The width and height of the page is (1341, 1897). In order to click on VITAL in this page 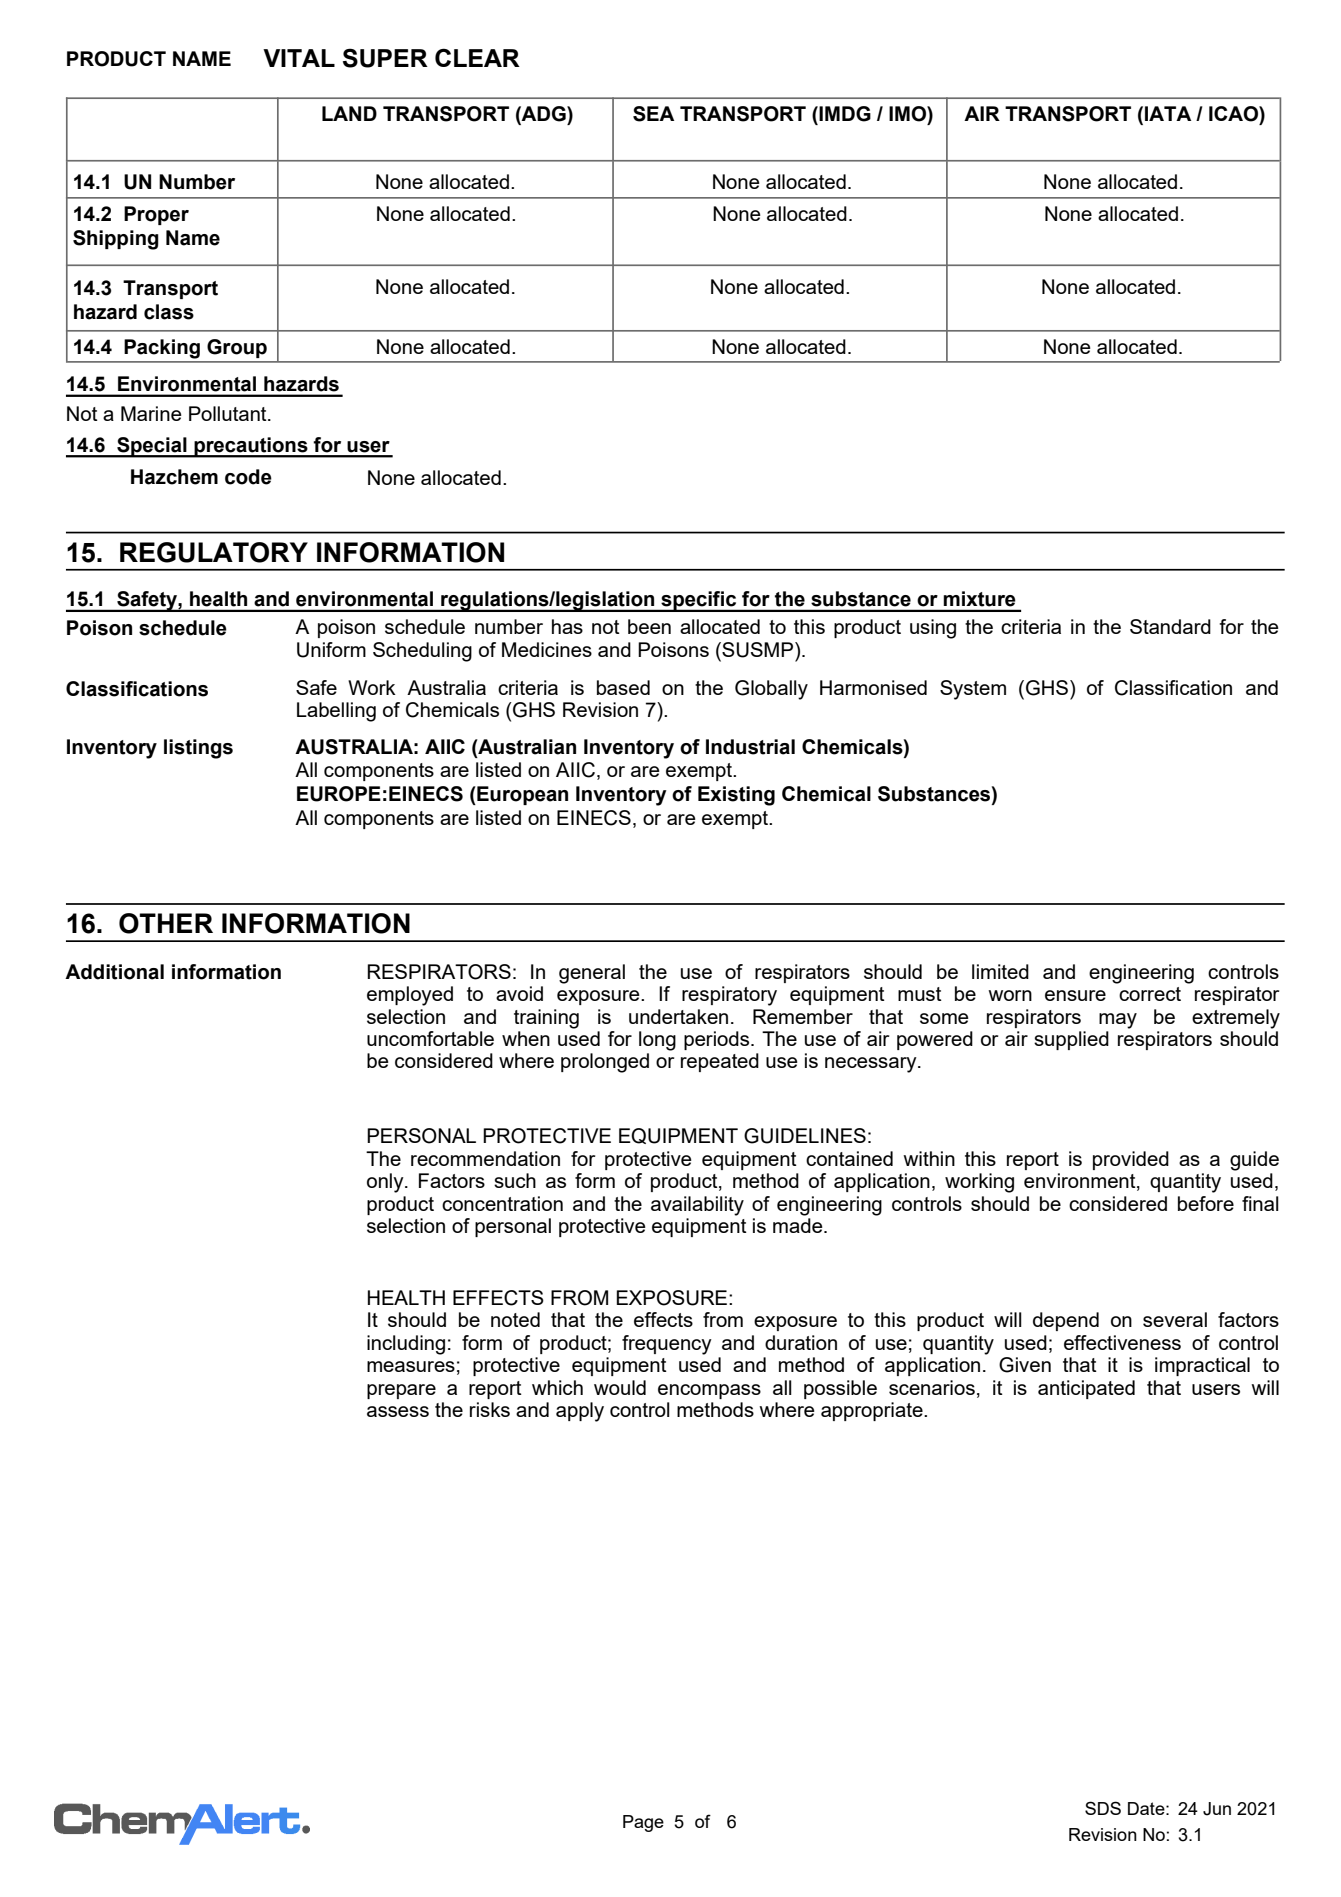, I will do `click(299, 58)`.
